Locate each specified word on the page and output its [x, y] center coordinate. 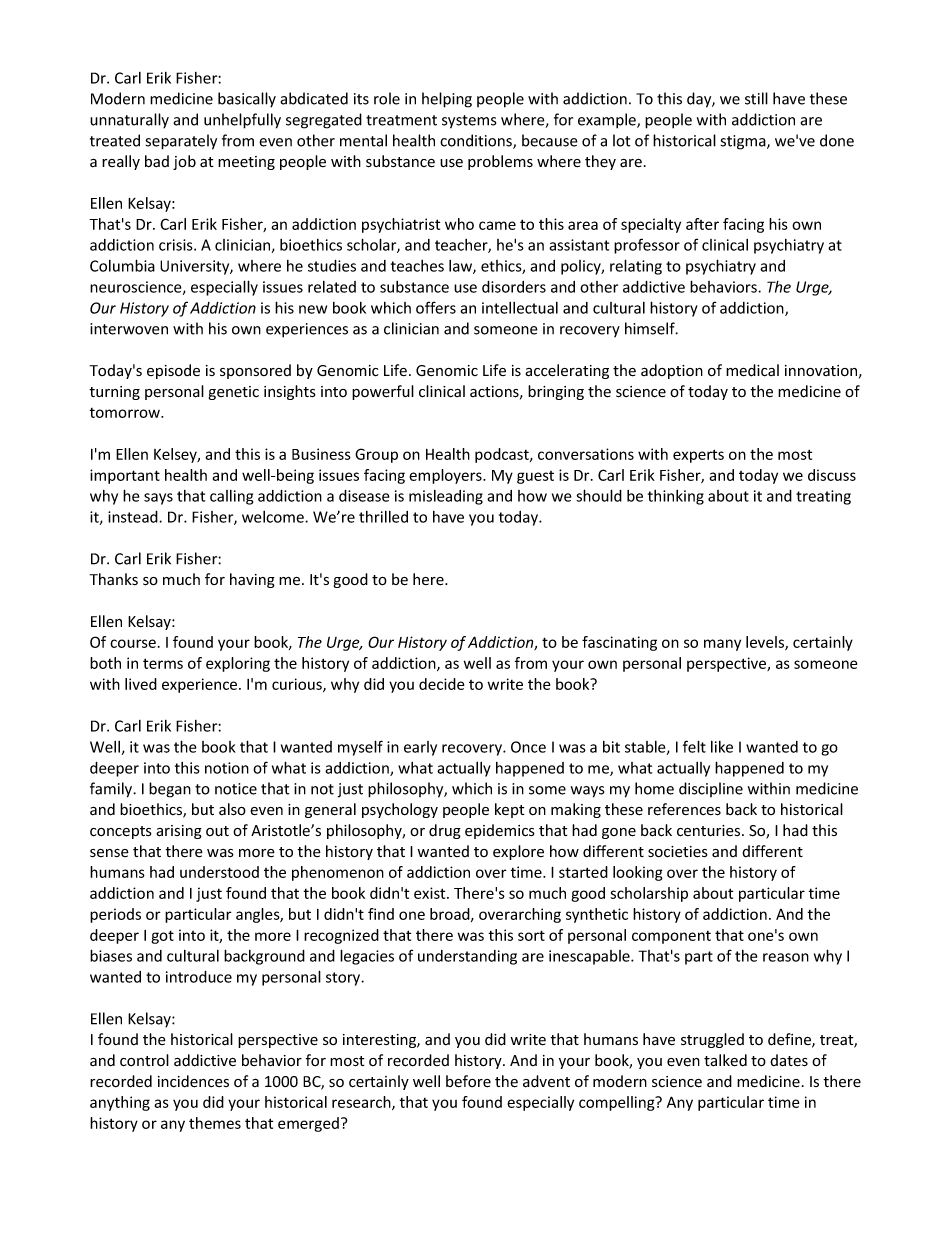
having [252, 580]
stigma [744, 142]
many [722, 645]
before [468, 1081]
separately [181, 142]
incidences [193, 1081]
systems [469, 122]
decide [441, 684]
